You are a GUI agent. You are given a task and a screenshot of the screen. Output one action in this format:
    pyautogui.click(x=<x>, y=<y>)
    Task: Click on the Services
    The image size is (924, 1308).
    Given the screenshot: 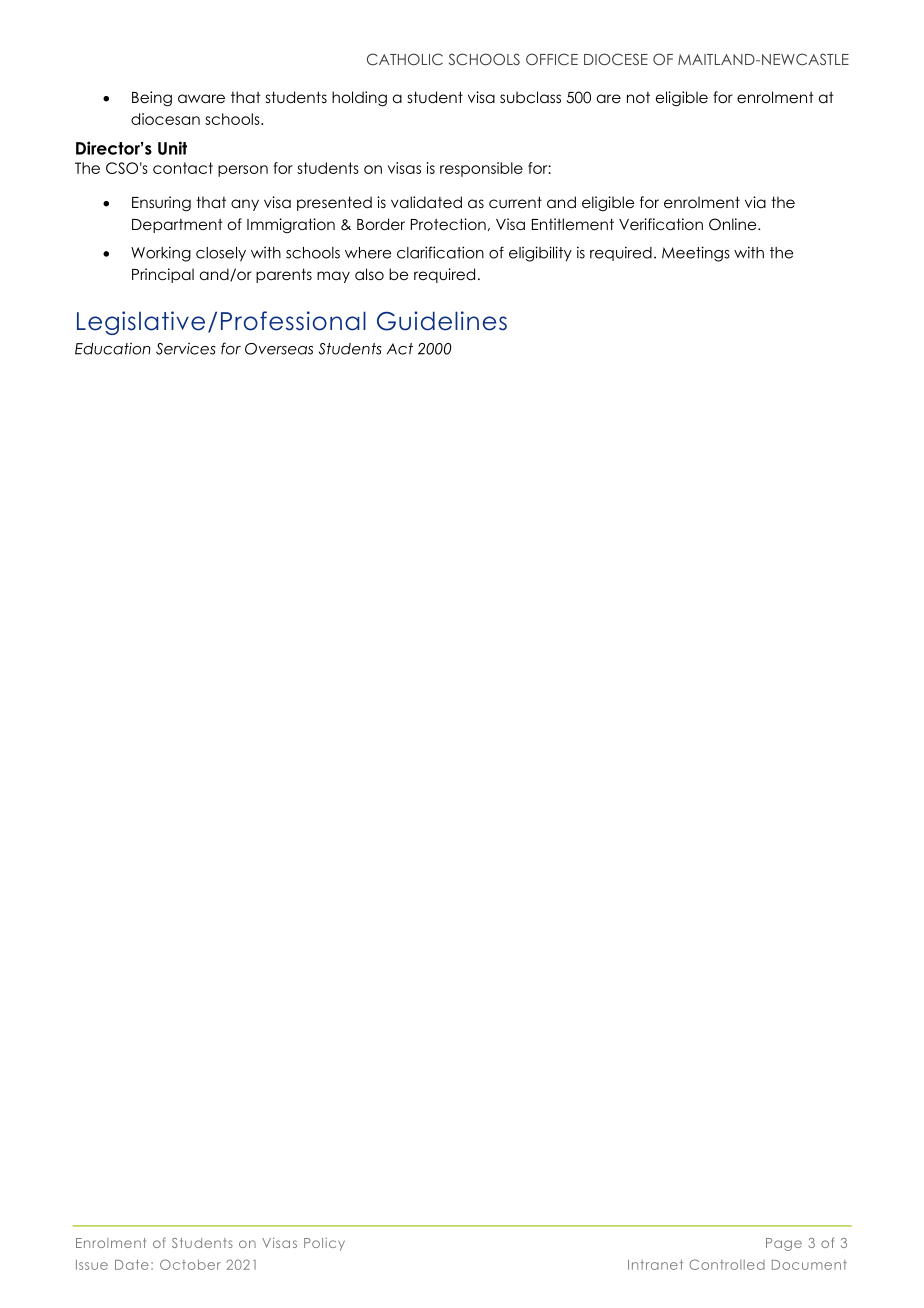 What is the action you would take?
    pyautogui.click(x=185, y=349)
